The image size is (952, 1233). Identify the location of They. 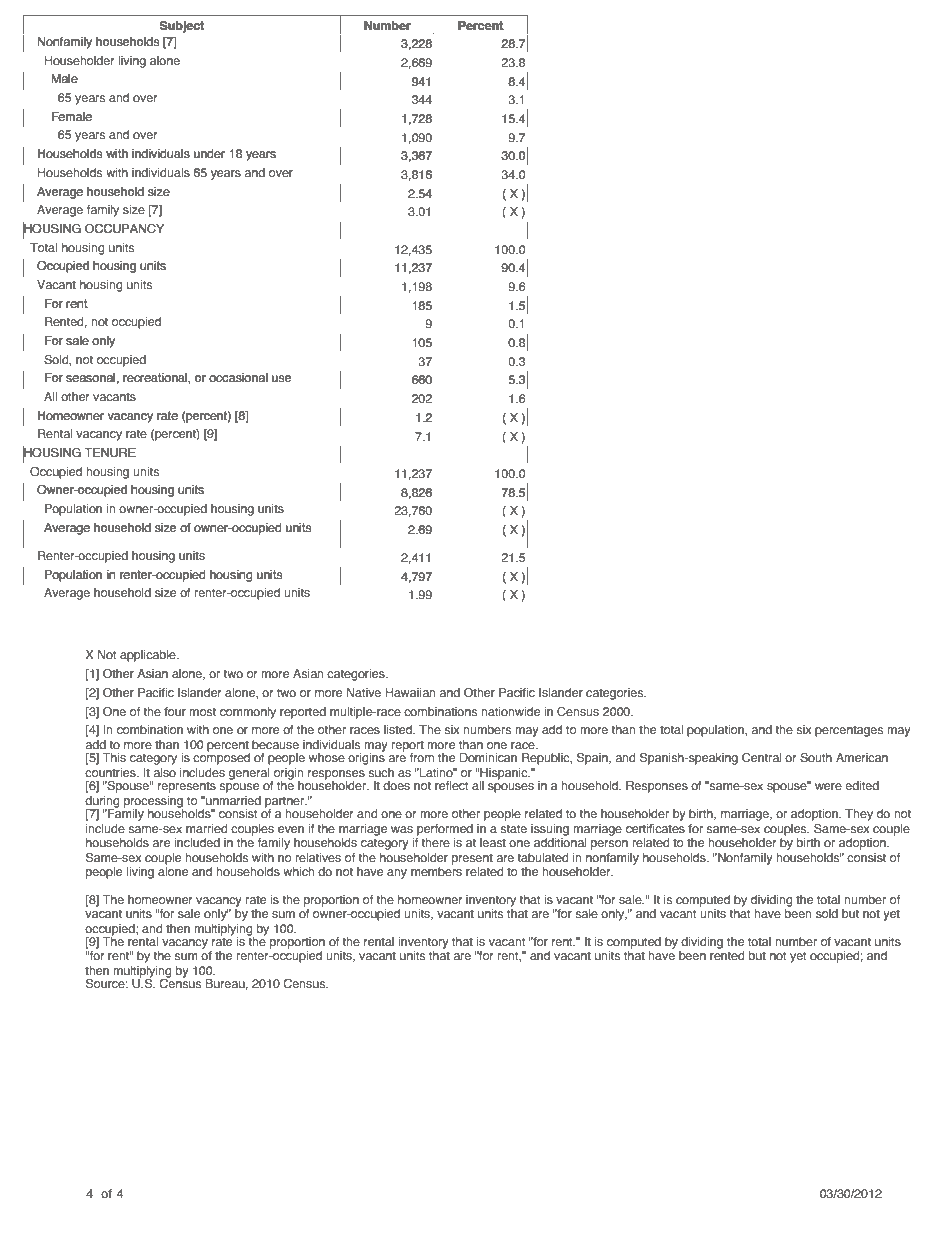
(859, 815).
